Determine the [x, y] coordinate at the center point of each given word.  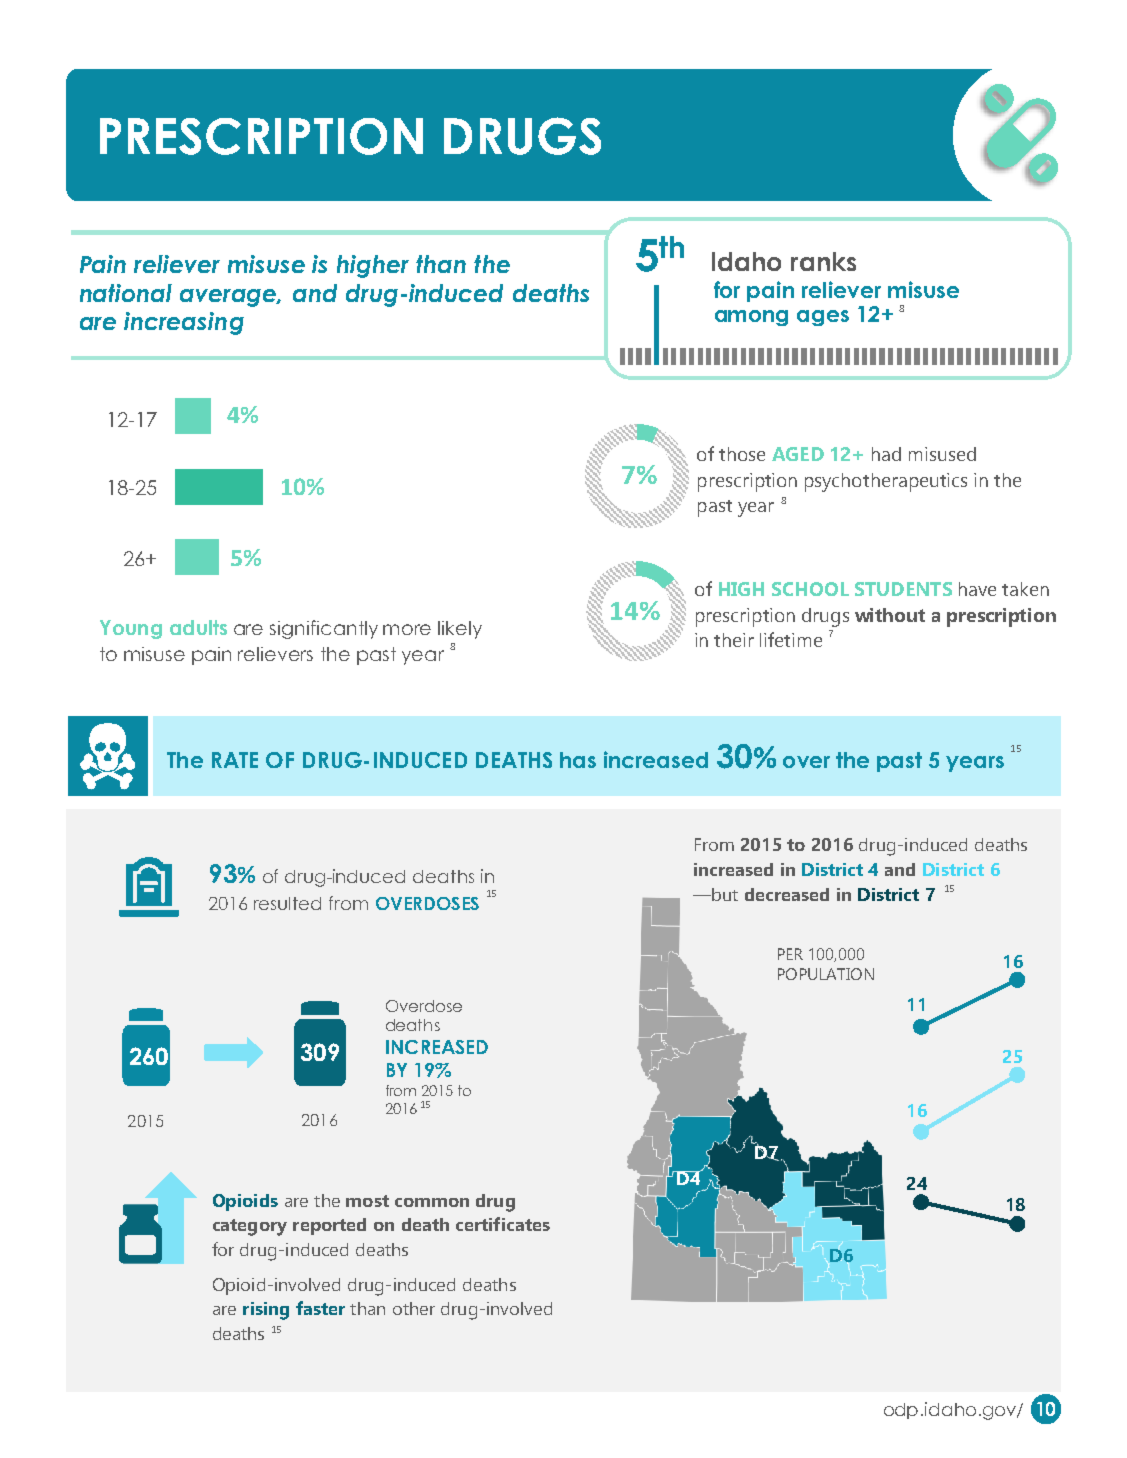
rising [266, 1311]
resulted [287, 903]
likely [460, 630]
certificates [503, 1224]
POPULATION [826, 974]
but [724, 894]
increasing [184, 323]
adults [198, 627]
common [432, 1202]
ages [823, 318]
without [890, 615]
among [751, 318]
